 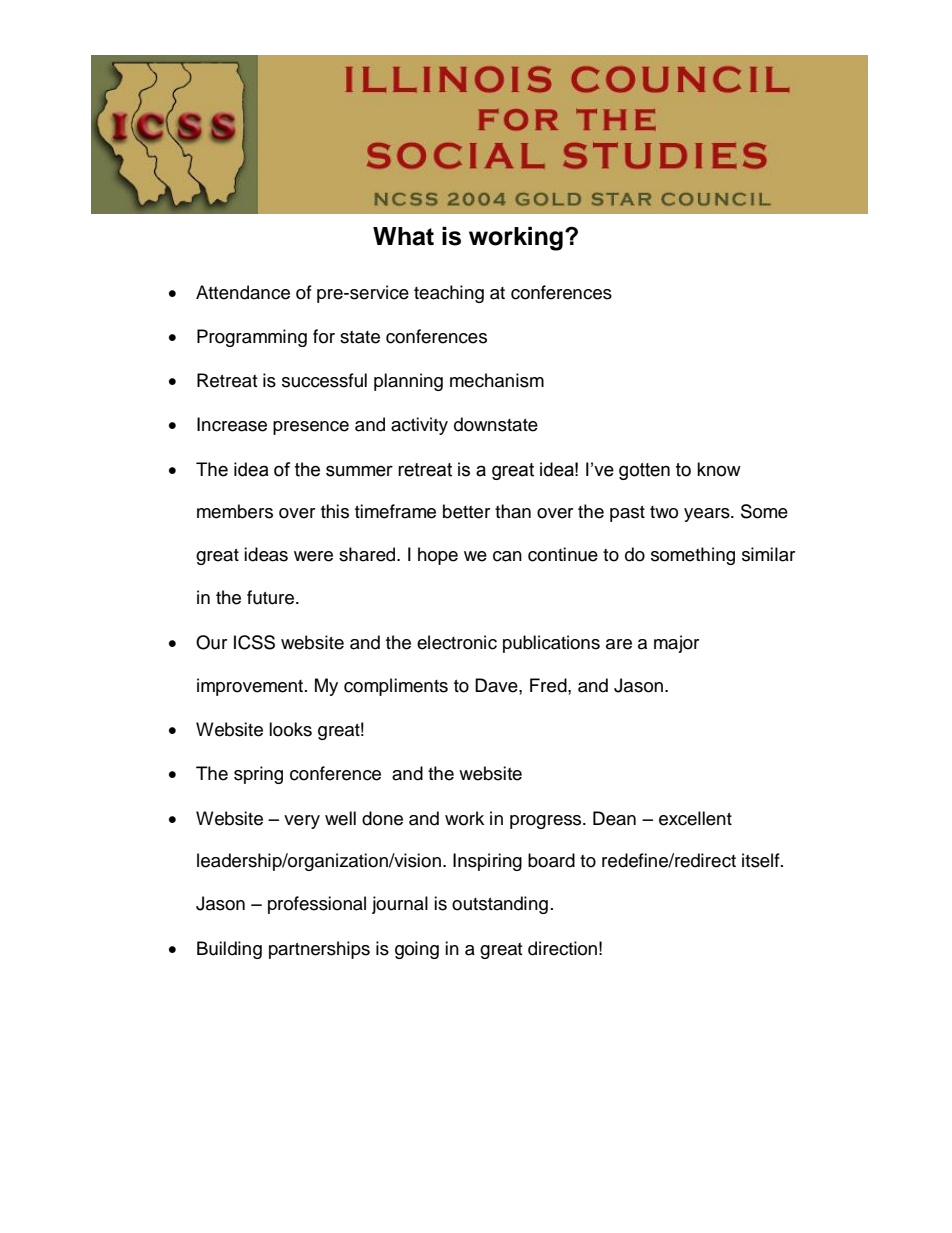 What do you see at coordinates (762, 860) in the screenshot?
I see `itself` at bounding box center [762, 860].
